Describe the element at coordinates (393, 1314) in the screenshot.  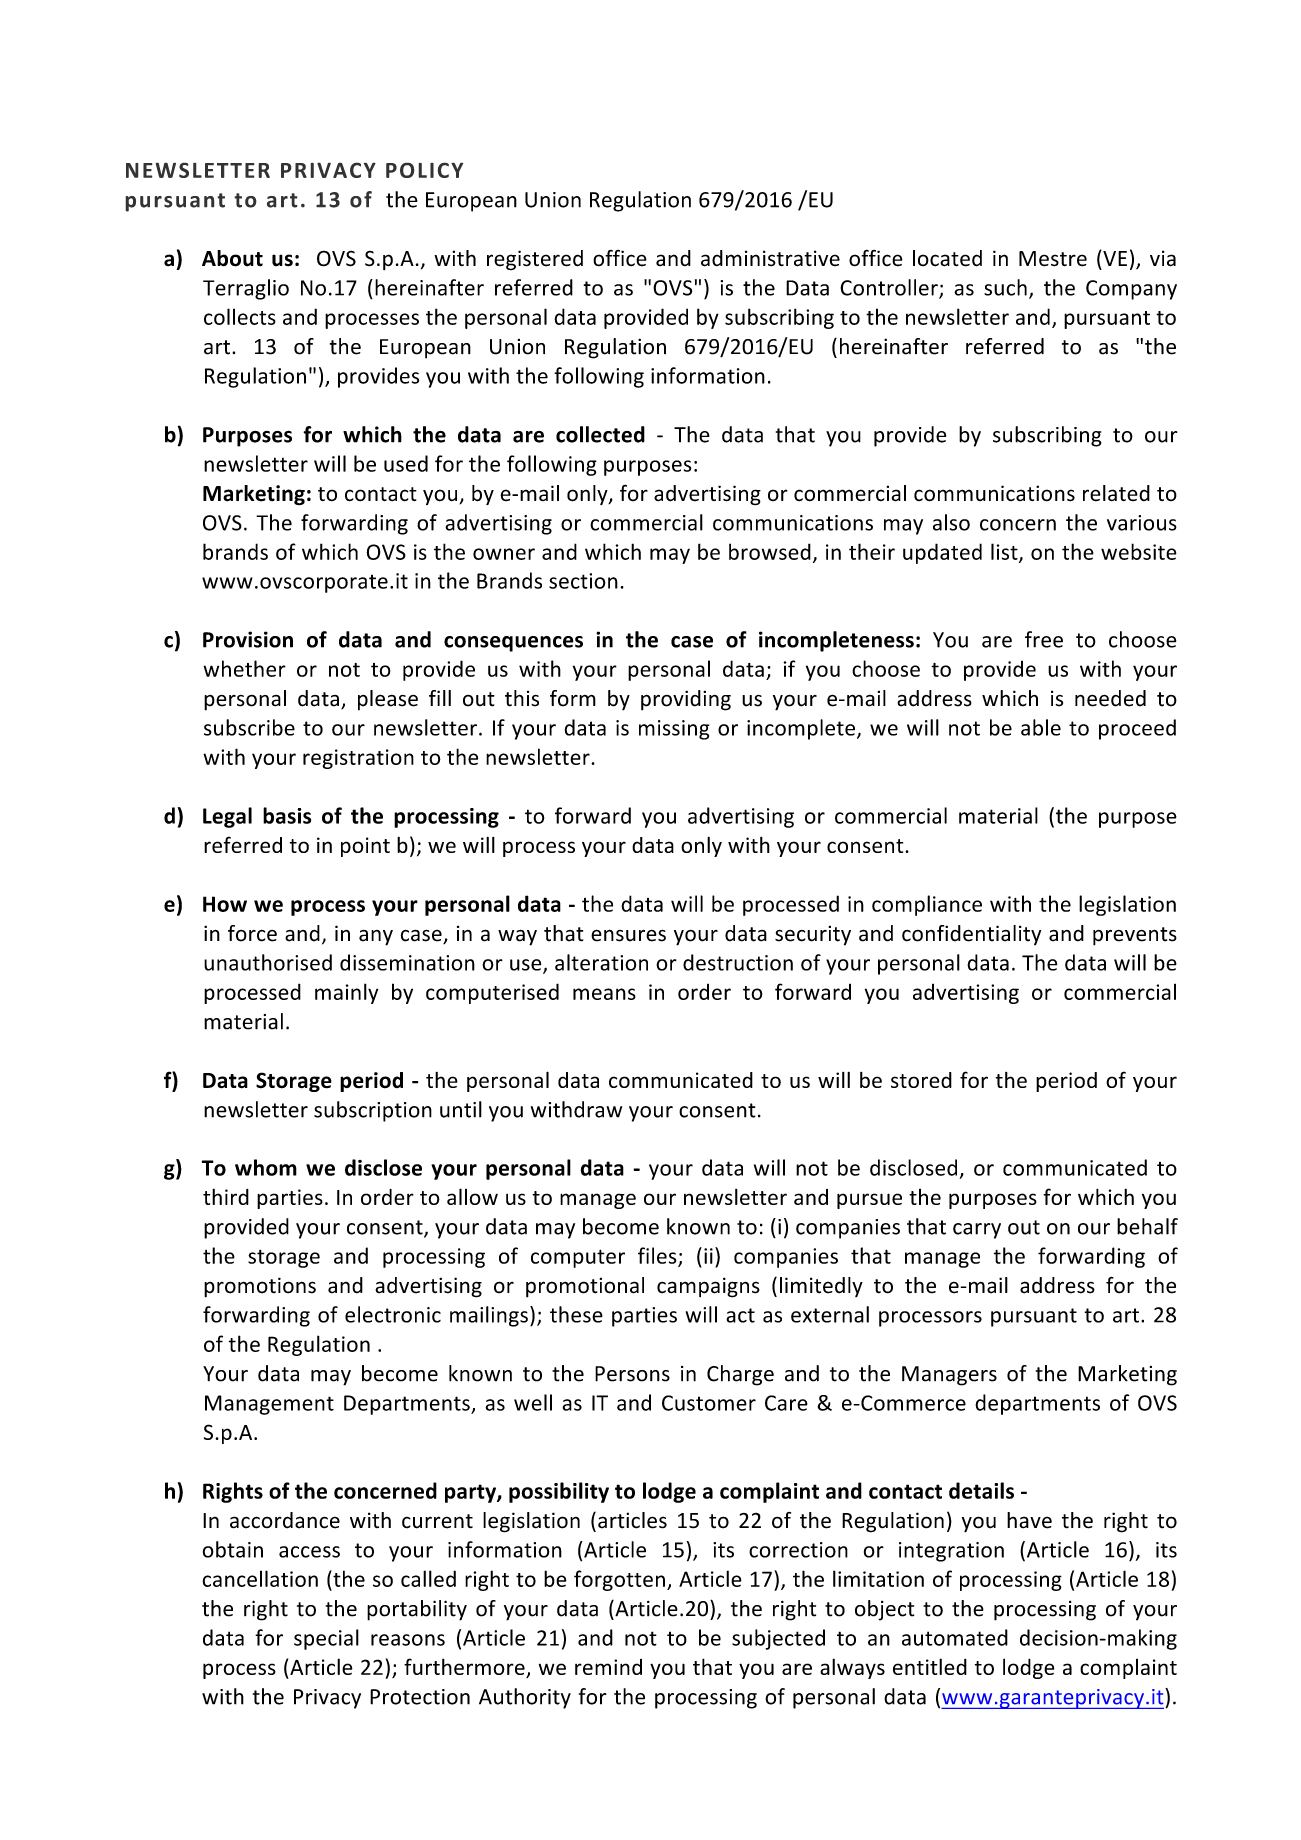
I see `electronic` at that location.
